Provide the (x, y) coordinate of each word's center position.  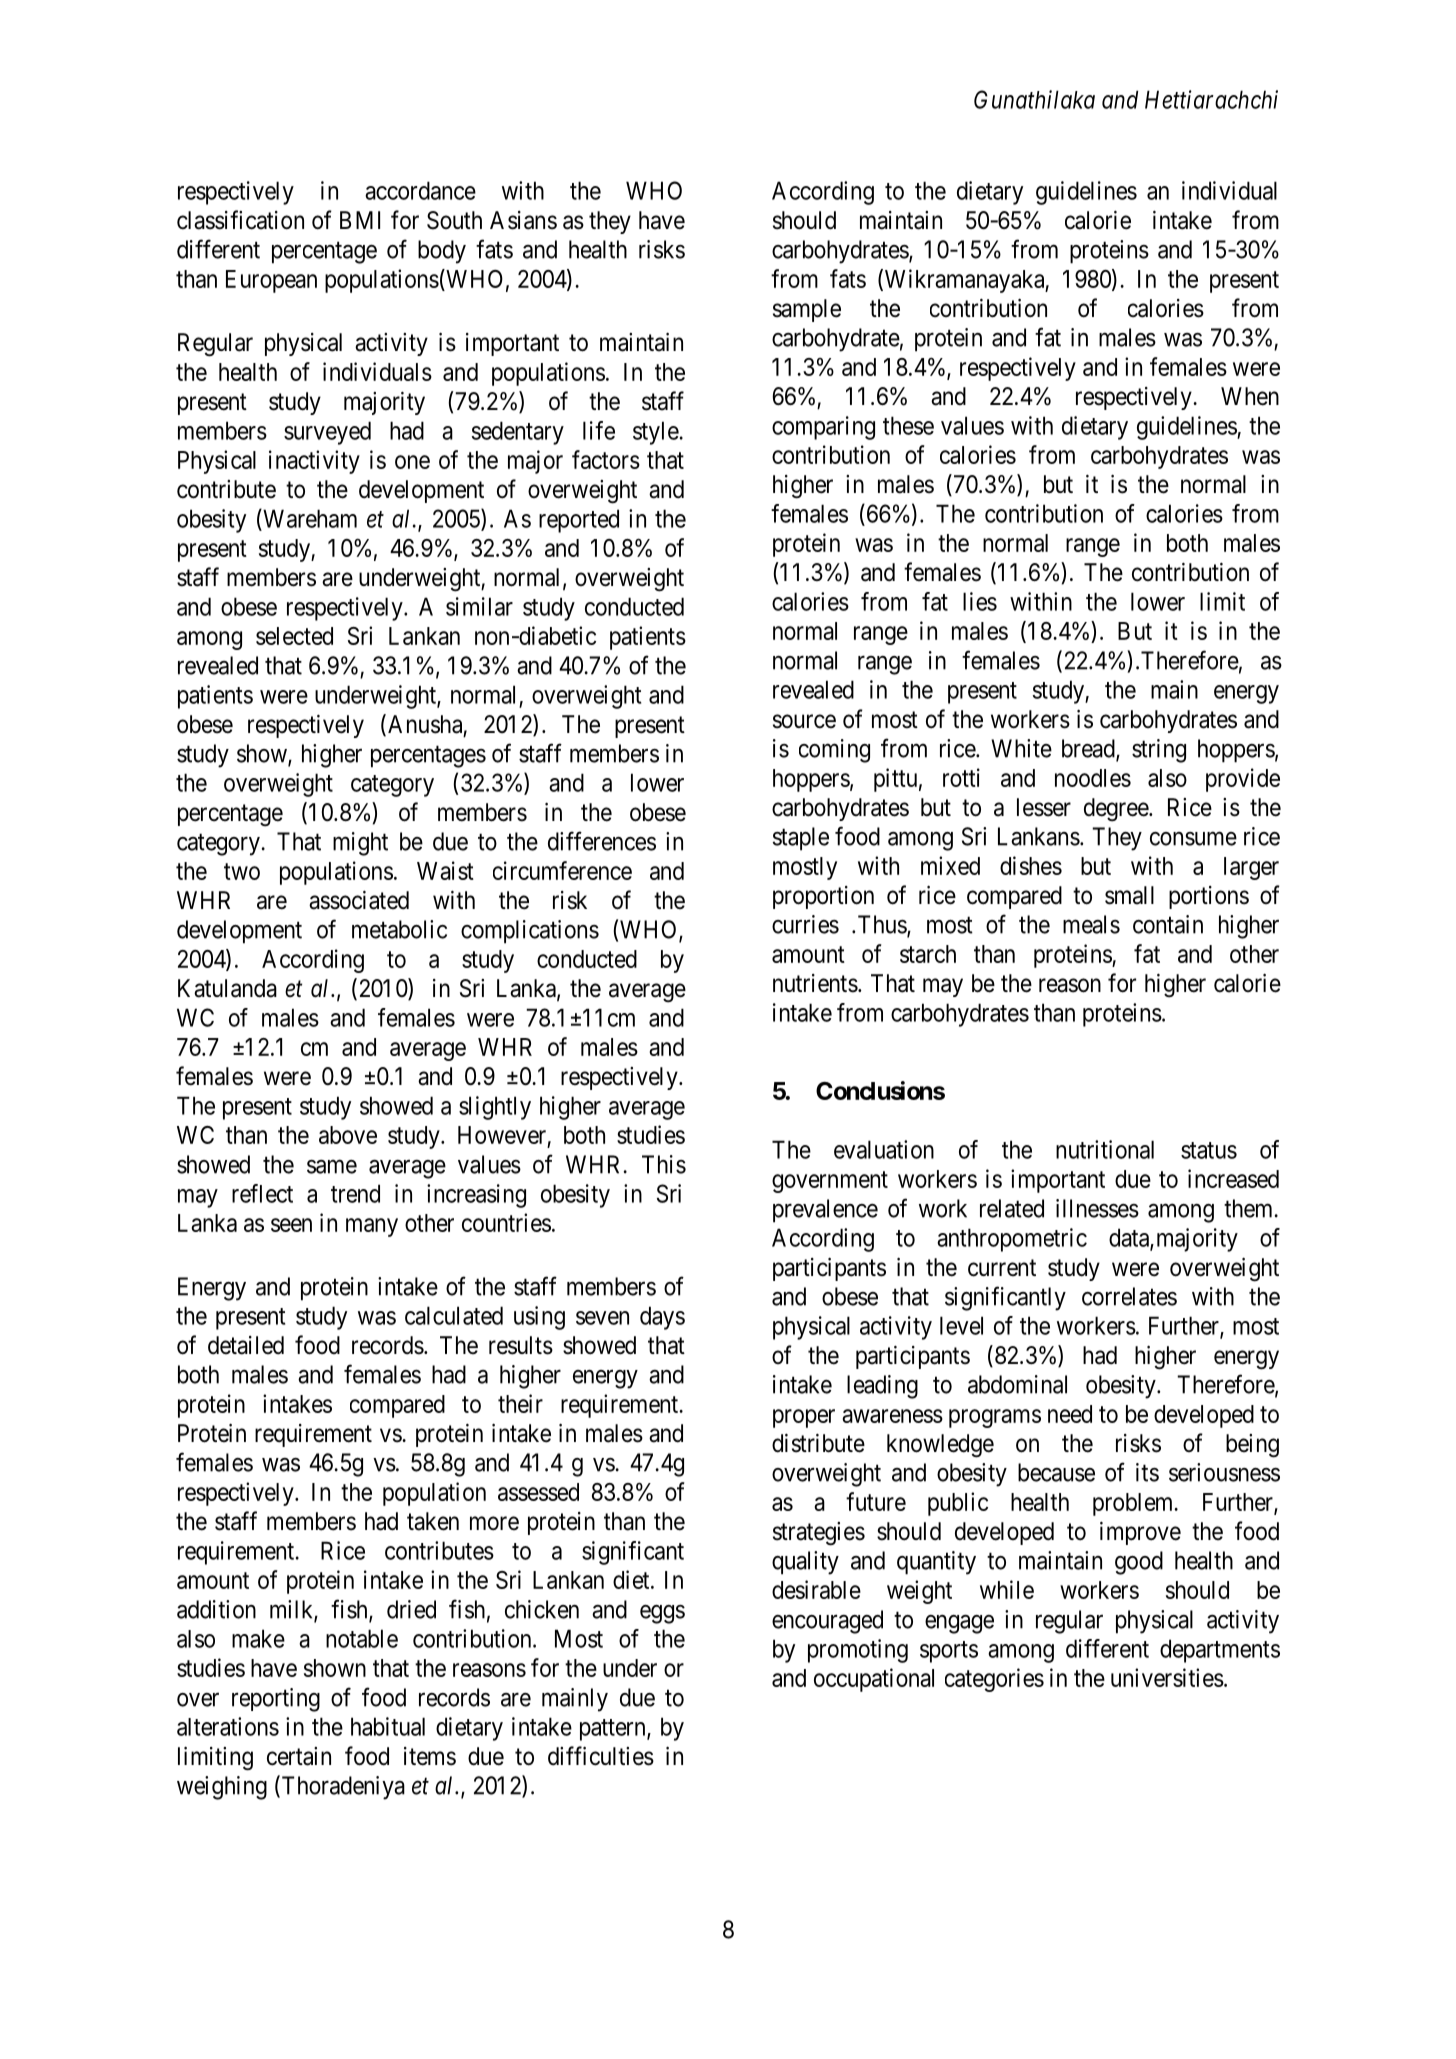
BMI (360, 220)
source (804, 721)
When (1250, 396)
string (1159, 751)
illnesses (1097, 1208)
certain (299, 1756)
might (360, 844)
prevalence (825, 1211)
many (372, 1227)
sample (807, 310)
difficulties (601, 1756)
